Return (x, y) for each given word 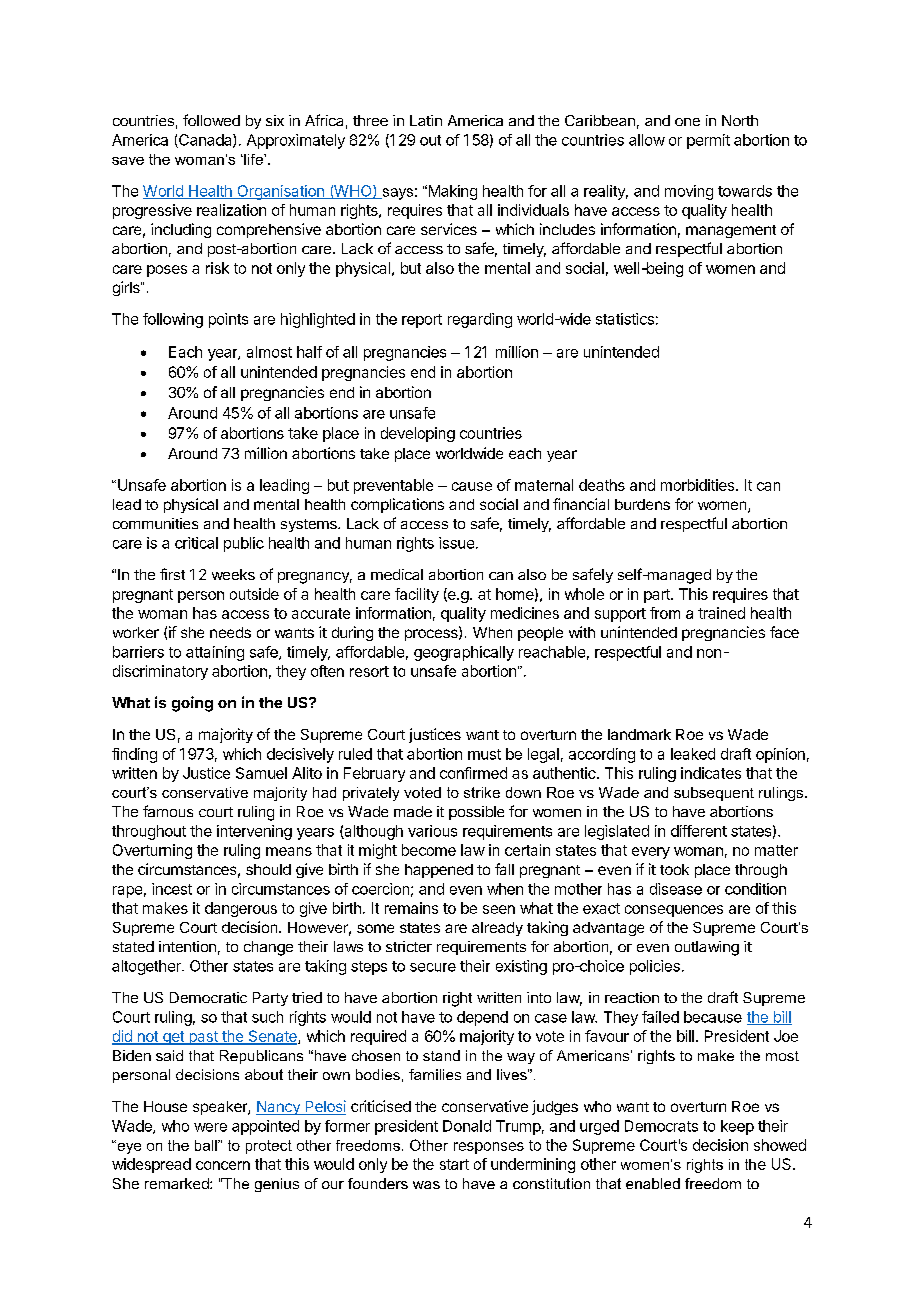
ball (207, 1145)
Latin (426, 120)
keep (737, 1127)
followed (211, 120)
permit (708, 141)
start (454, 1164)
